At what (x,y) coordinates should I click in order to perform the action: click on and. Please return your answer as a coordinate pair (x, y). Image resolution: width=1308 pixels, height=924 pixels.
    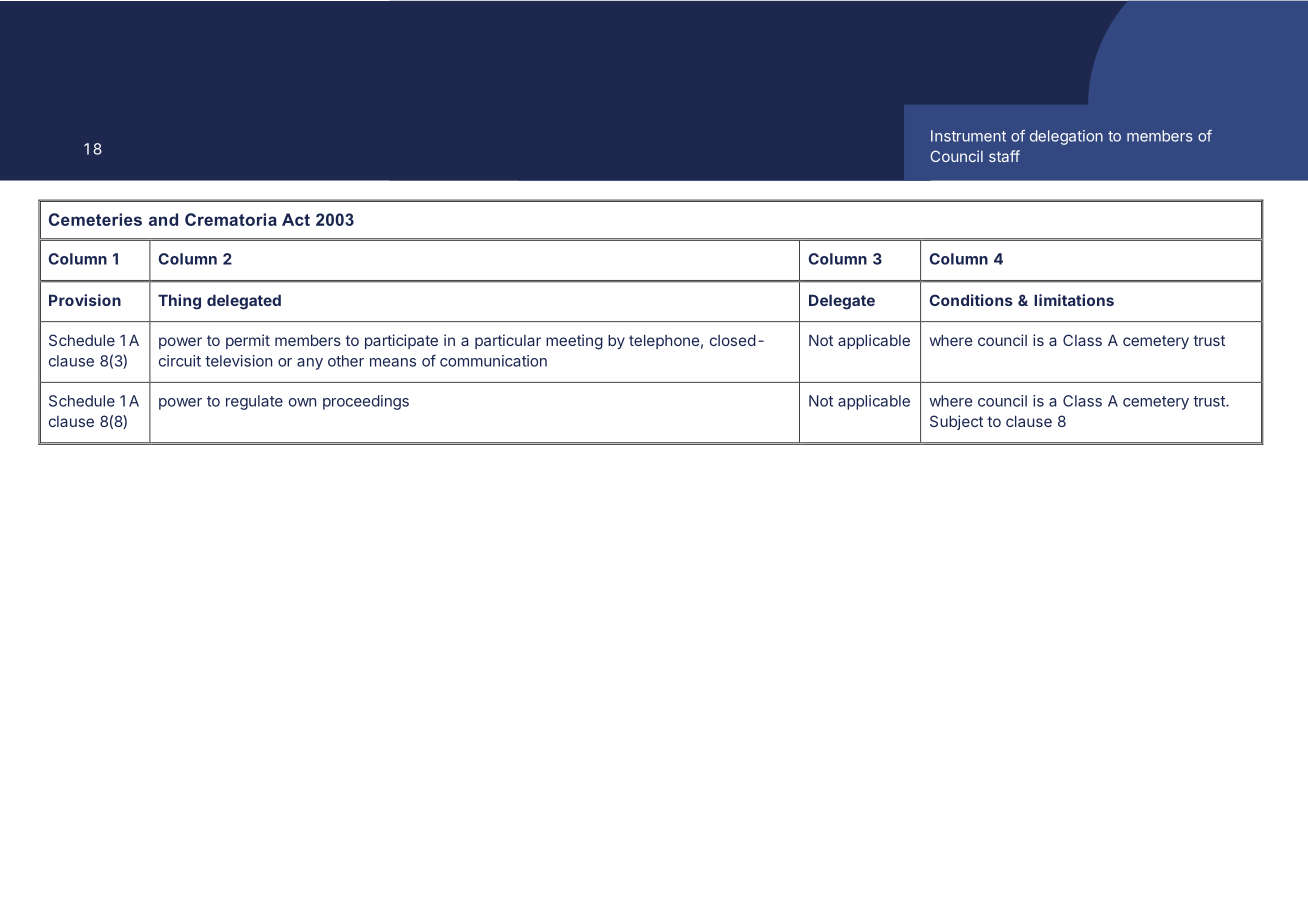
    Looking at the image, I should click on (163, 219).
